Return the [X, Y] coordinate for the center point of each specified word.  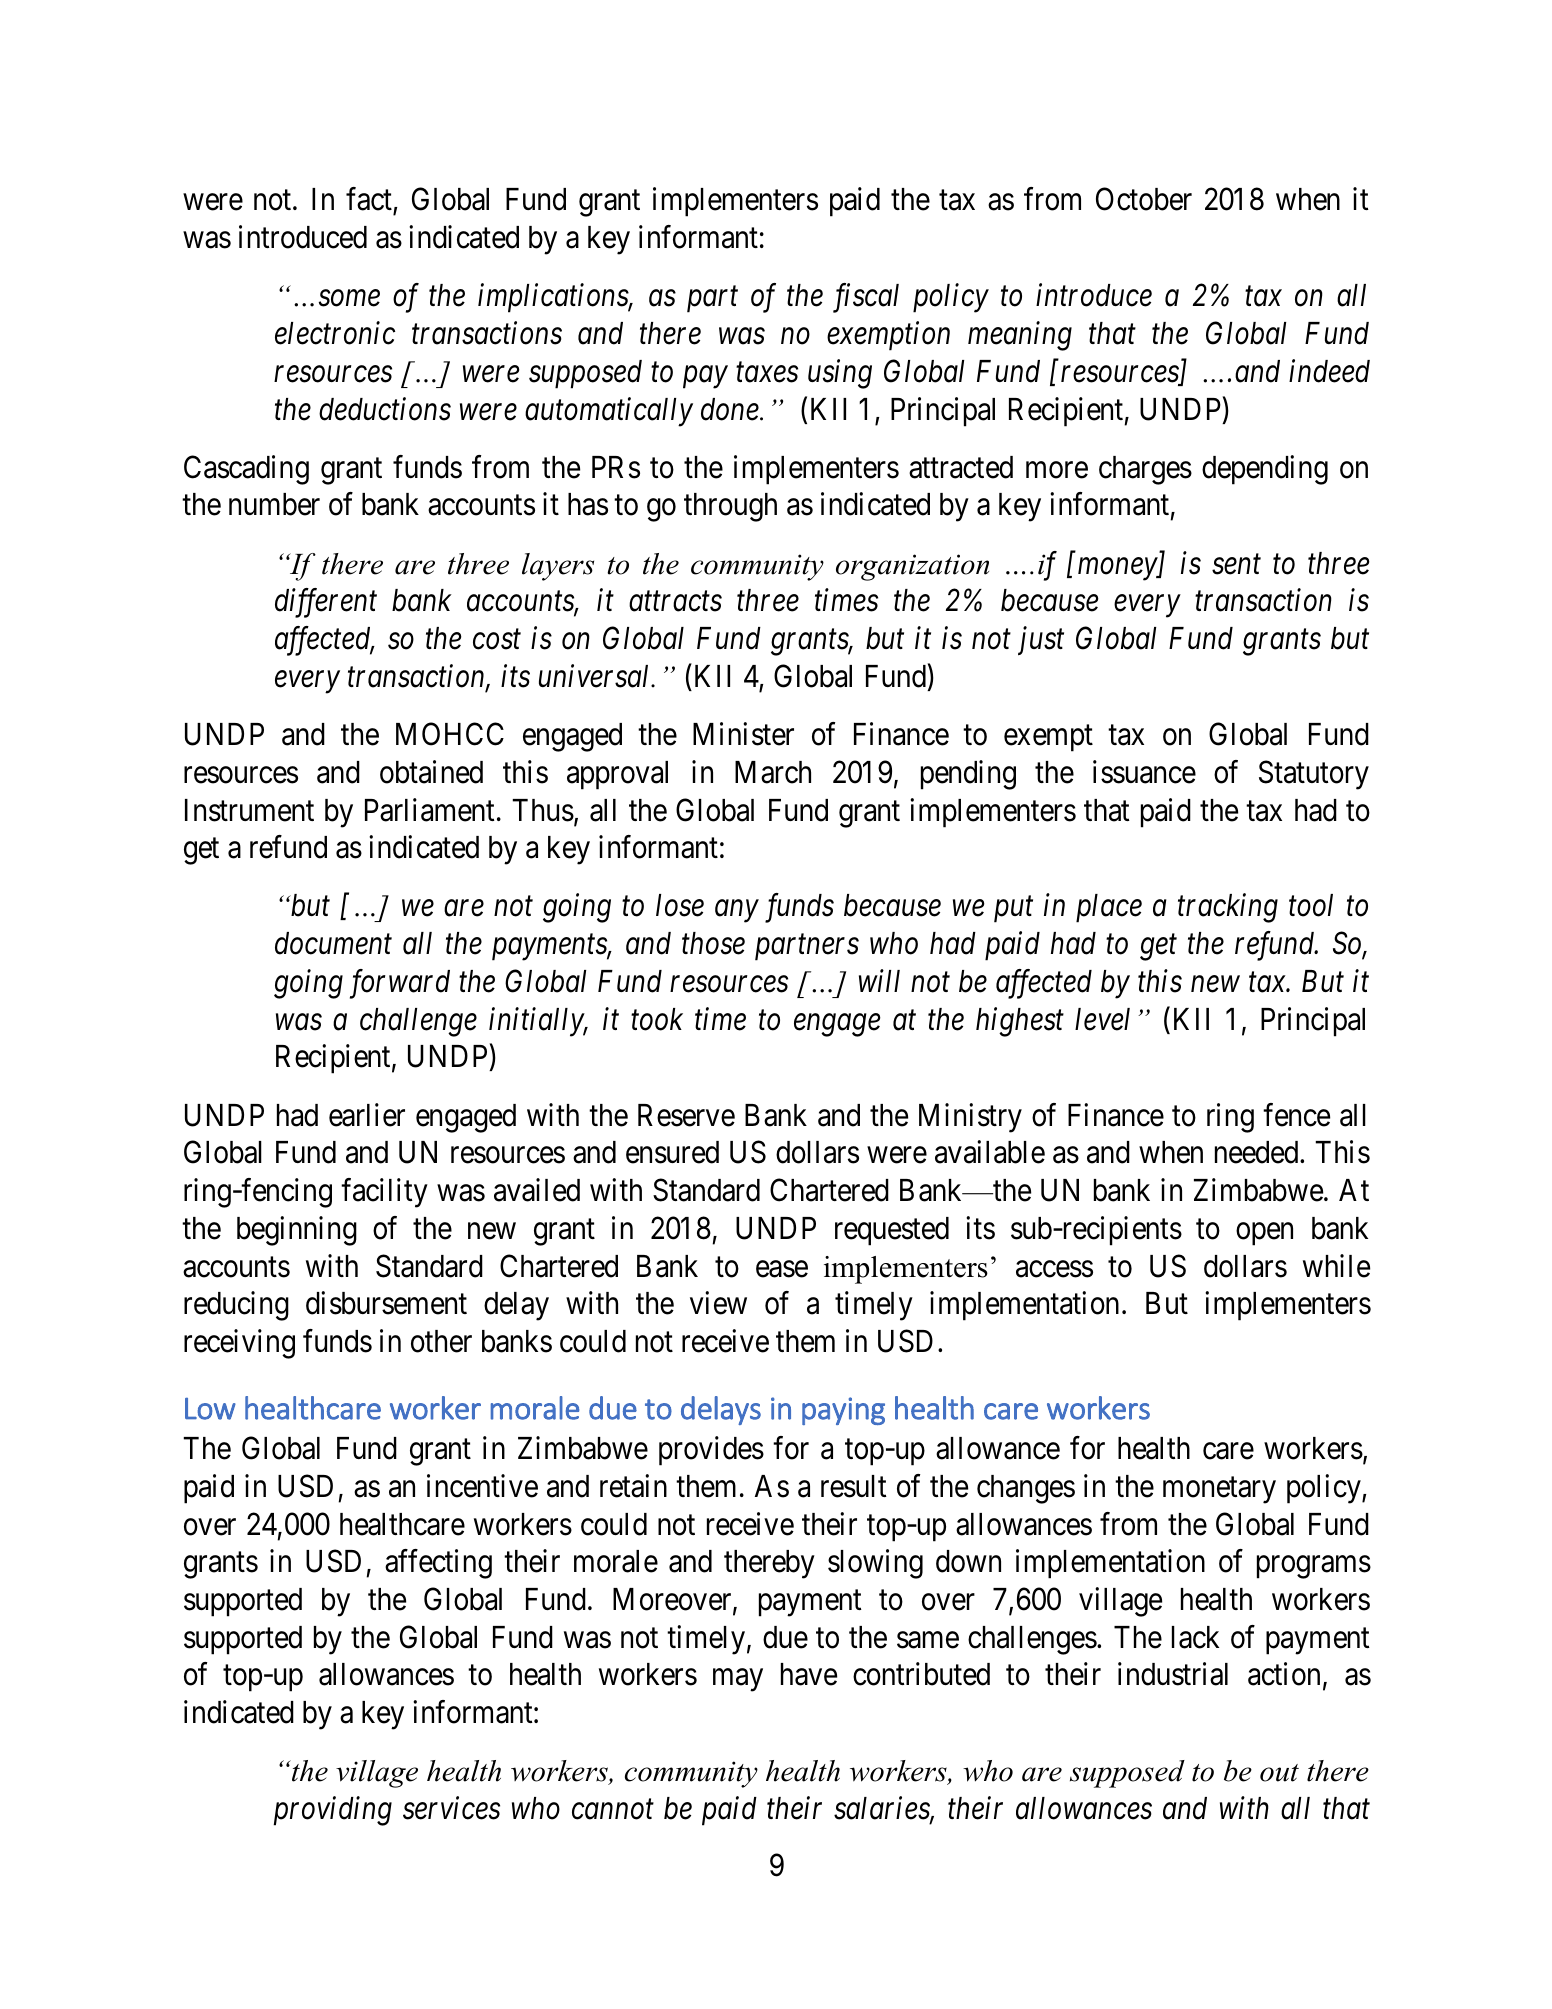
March [773, 772]
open [1264, 1234]
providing [332, 1811]
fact [370, 201]
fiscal [866, 298]
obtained [431, 772]
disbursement [386, 1303]
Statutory [1314, 775]
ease [782, 1269]
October [1144, 199]
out [1279, 1773]
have [809, 1674]
